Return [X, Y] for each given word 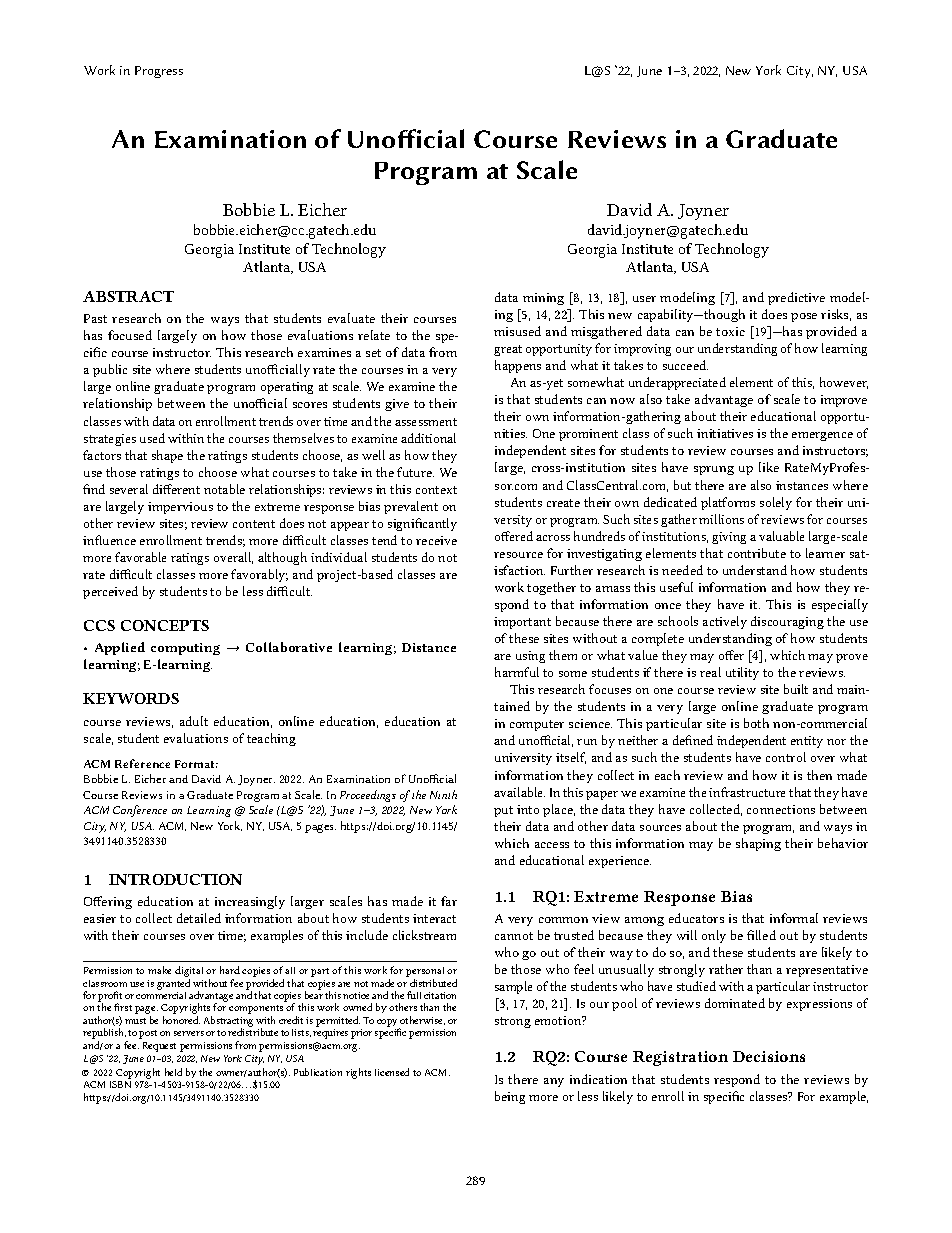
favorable [140, 557]
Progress [159, 72]
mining [543, 299]
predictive [796, 298]
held [173, 1072]
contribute [757, 553]
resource [518, 555]
